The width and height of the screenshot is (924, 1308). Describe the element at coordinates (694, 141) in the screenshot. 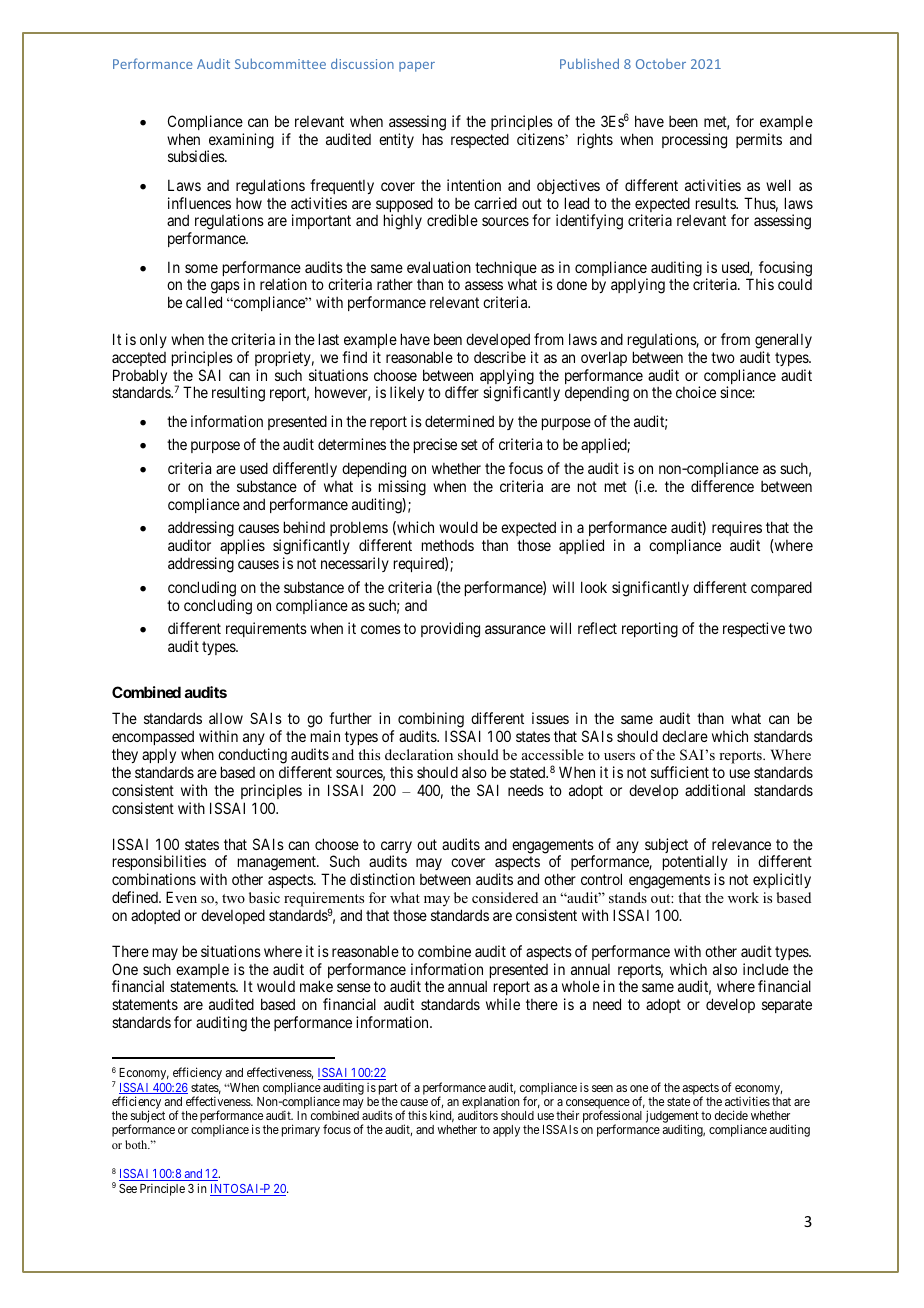

I see `processing` at that location.
